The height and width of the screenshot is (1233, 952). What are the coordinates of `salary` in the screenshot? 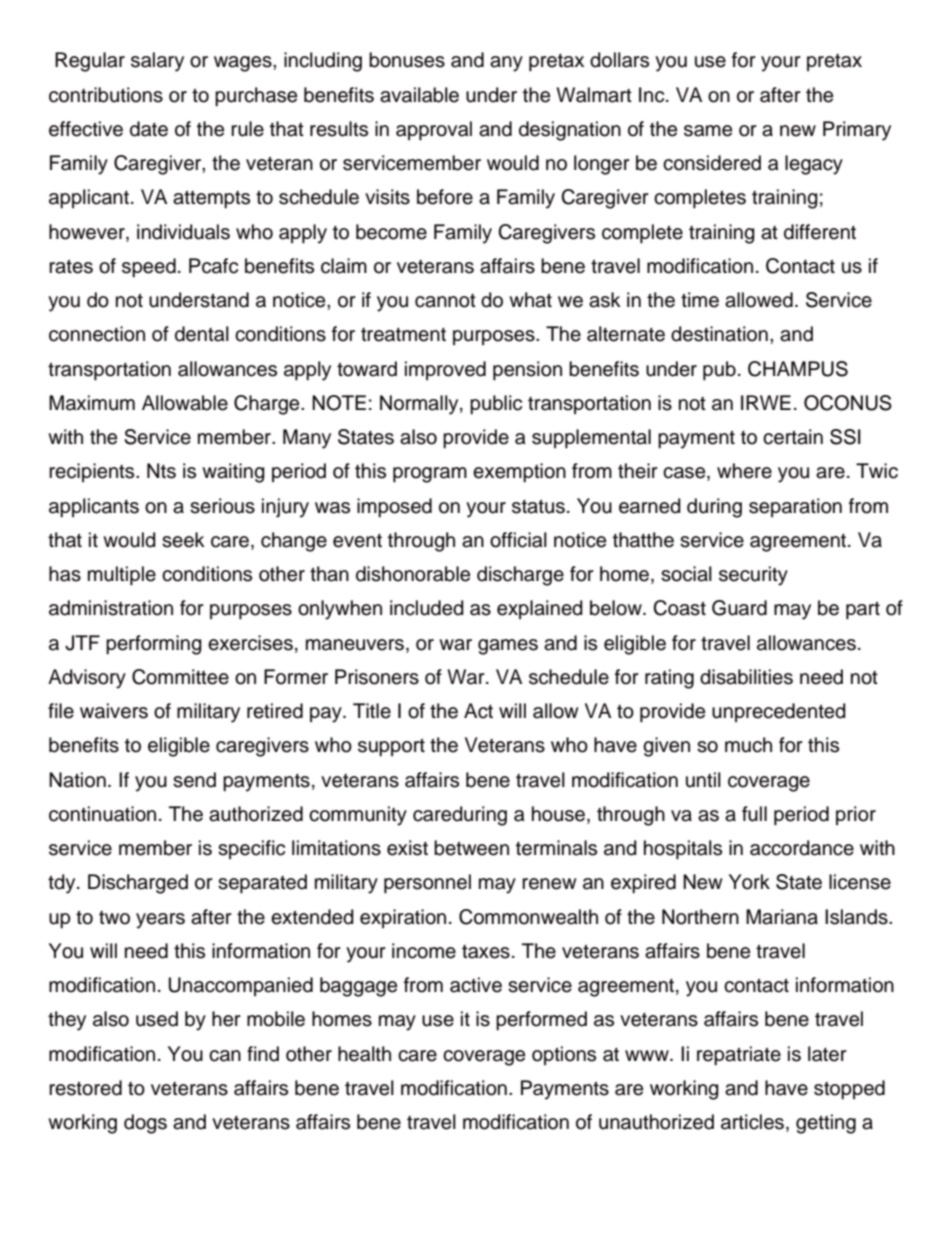 It's located at (157, 62).
